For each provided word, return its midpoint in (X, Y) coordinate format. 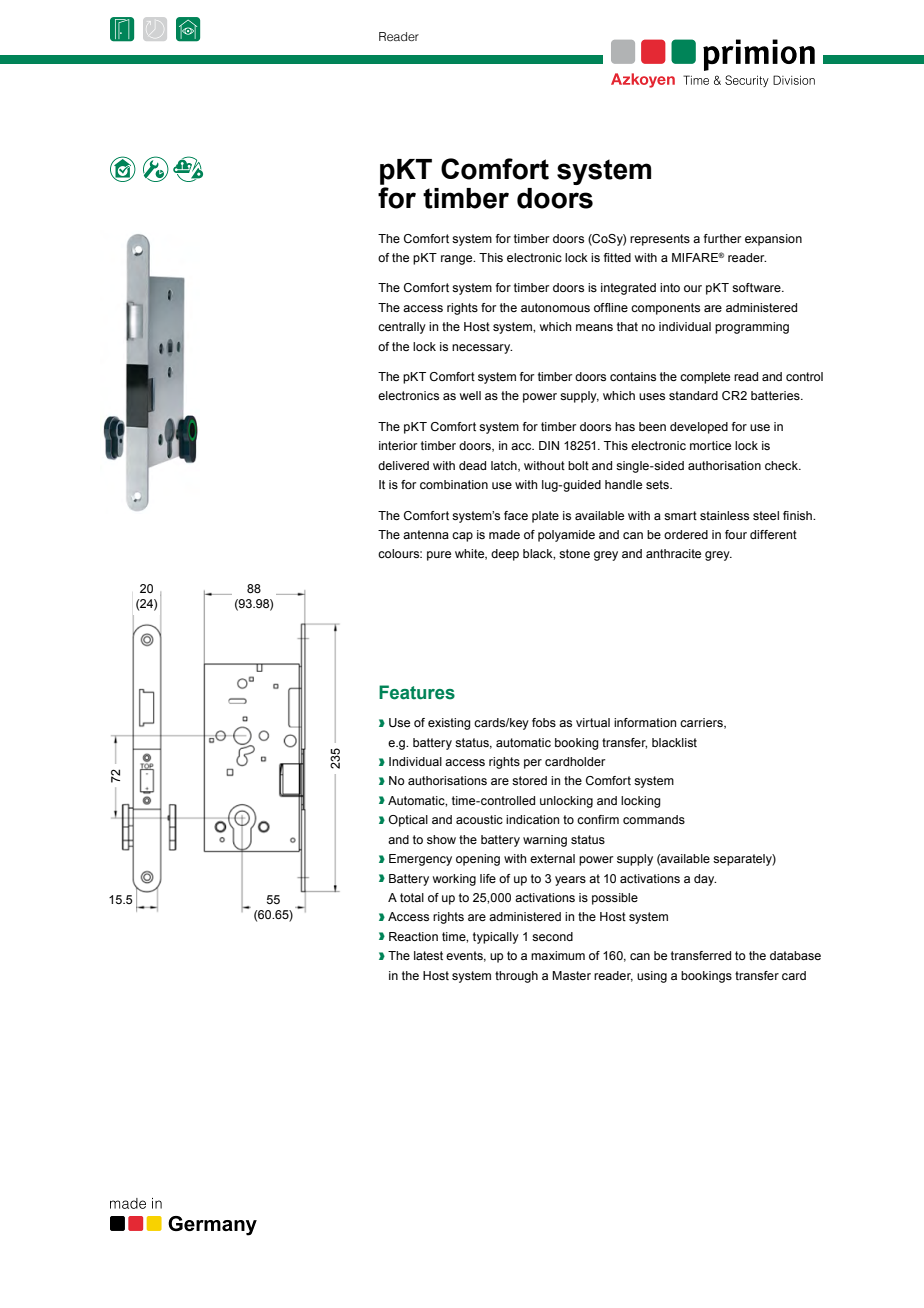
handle (623, 484)
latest (428, 955)
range (458, 260)
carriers (702, 723)
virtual (593, 722)
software (757, 287)
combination (454, 484)
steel (766, 515)
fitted (617, 257)
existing (449, 724)
